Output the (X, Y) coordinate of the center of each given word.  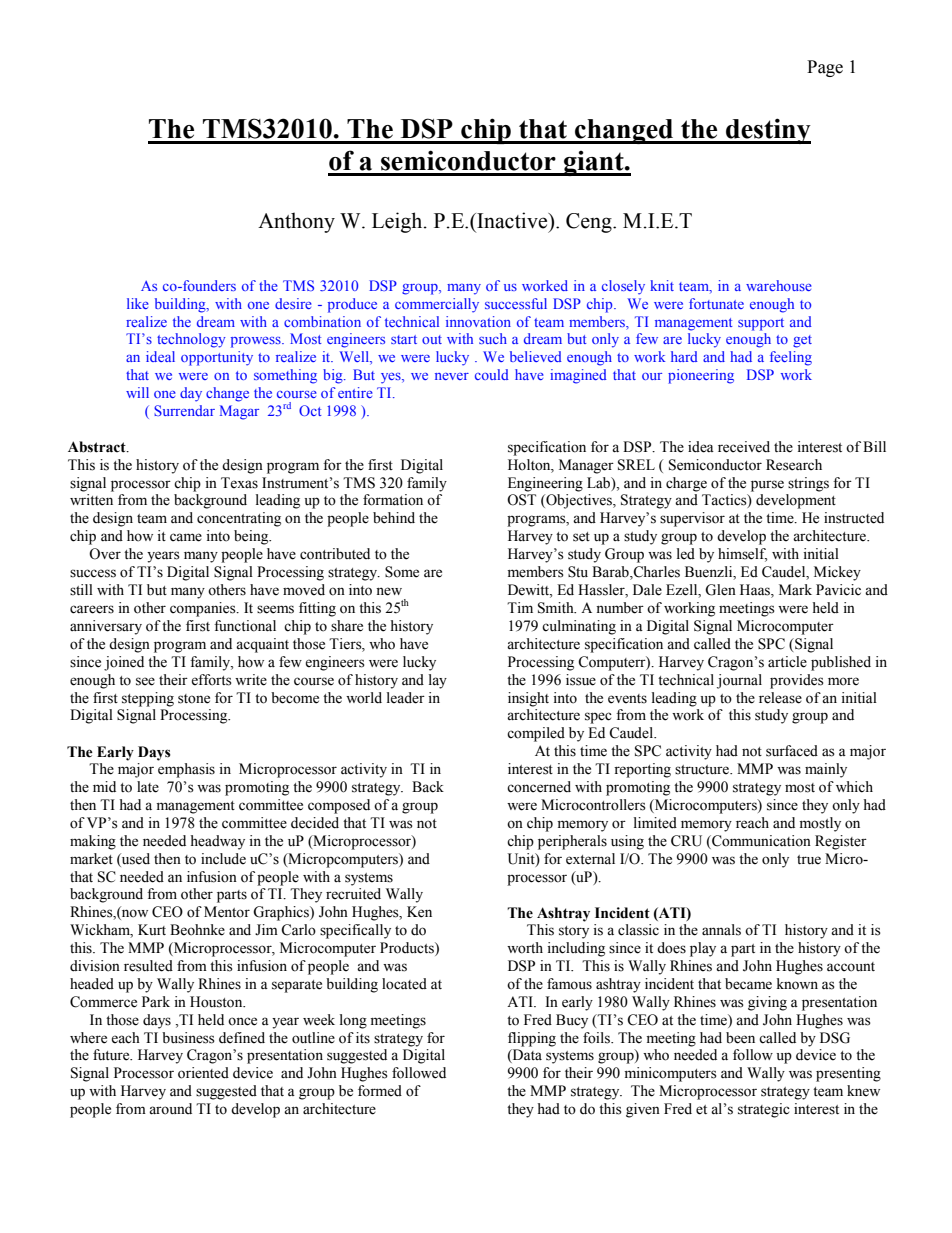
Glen (720, 590)
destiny (767, 131)
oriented (203, 1073)
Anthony (296, 222)
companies (204, 609)
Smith (557, 608)
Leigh (398, 222)
